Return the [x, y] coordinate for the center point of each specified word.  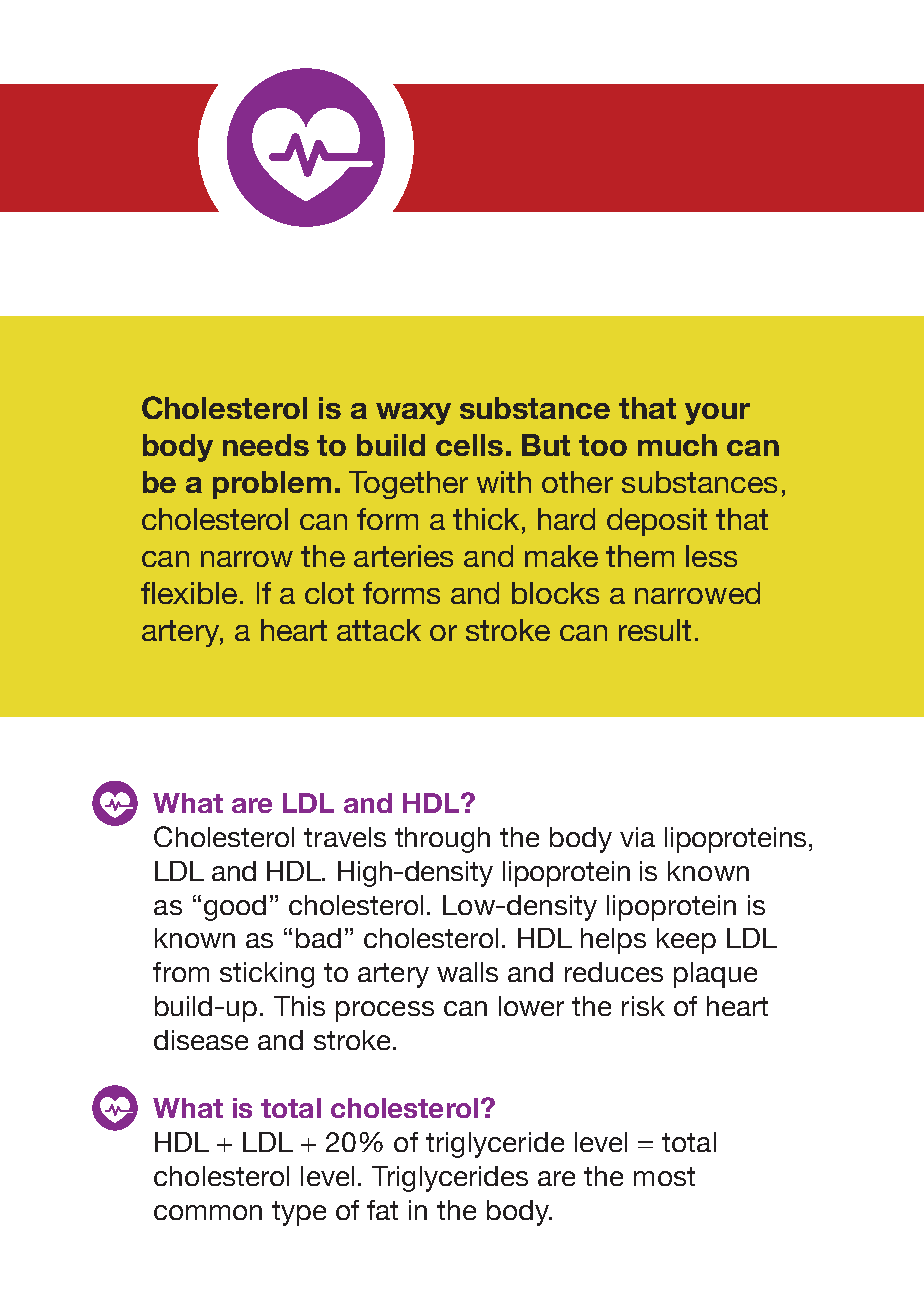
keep [686, 941]
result [655, 630]
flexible [189, 593]
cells [469, 445]
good [235, 908]
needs [266, 445]
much [677, 445]
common [208, 1212]
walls [467, 972]
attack [379, 630]
